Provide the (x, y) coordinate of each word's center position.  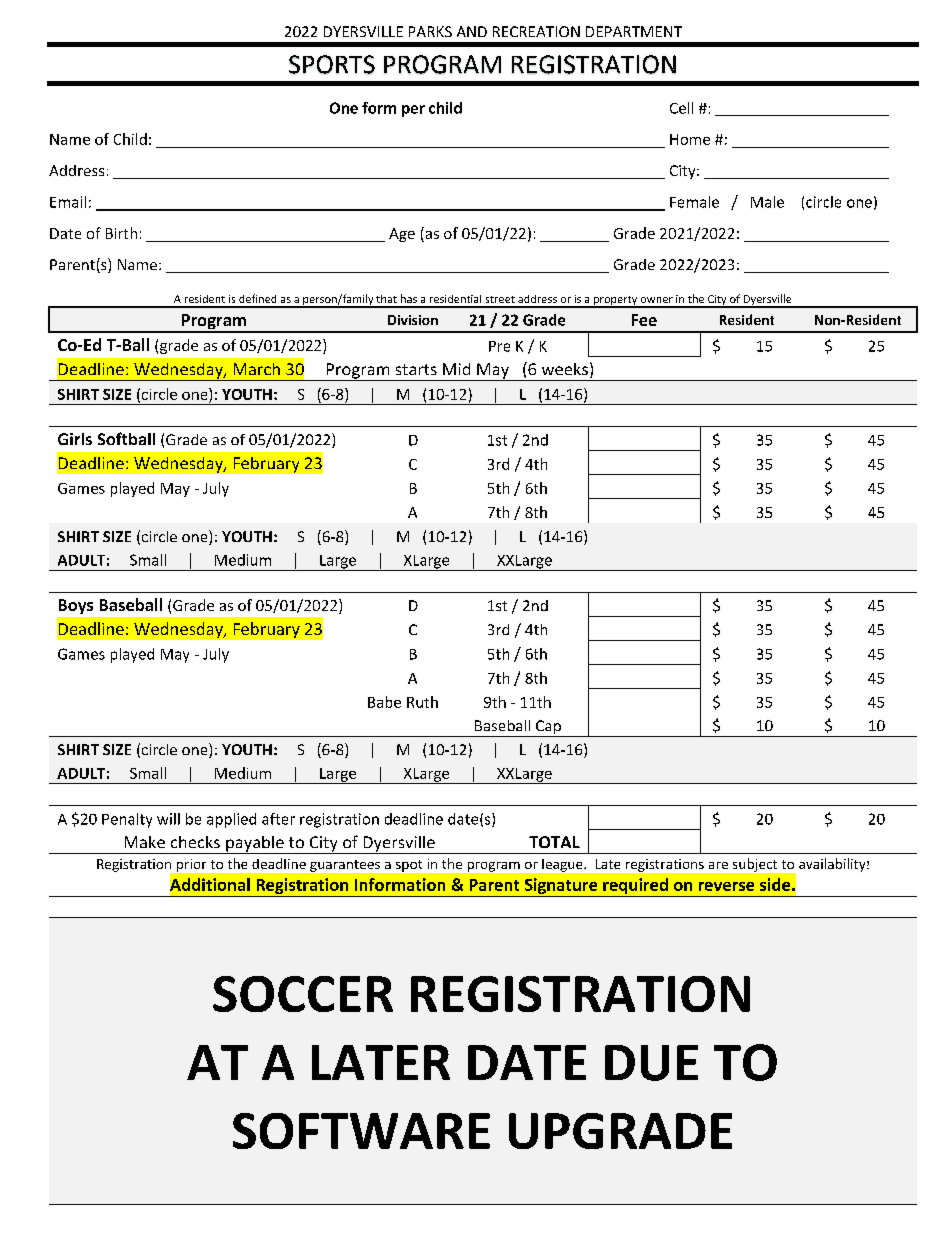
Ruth (422, 702)
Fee (644, 320)
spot (409, 866)
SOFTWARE (361, 1131)
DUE (651, 1063)
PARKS (430, 31)
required (635, 887)
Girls (75, 439)
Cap (548, 728)
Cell (681, 108)
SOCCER (303, 994)
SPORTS (332, 64)
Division (413, 320)
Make (145, 842)
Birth (121, 233)
